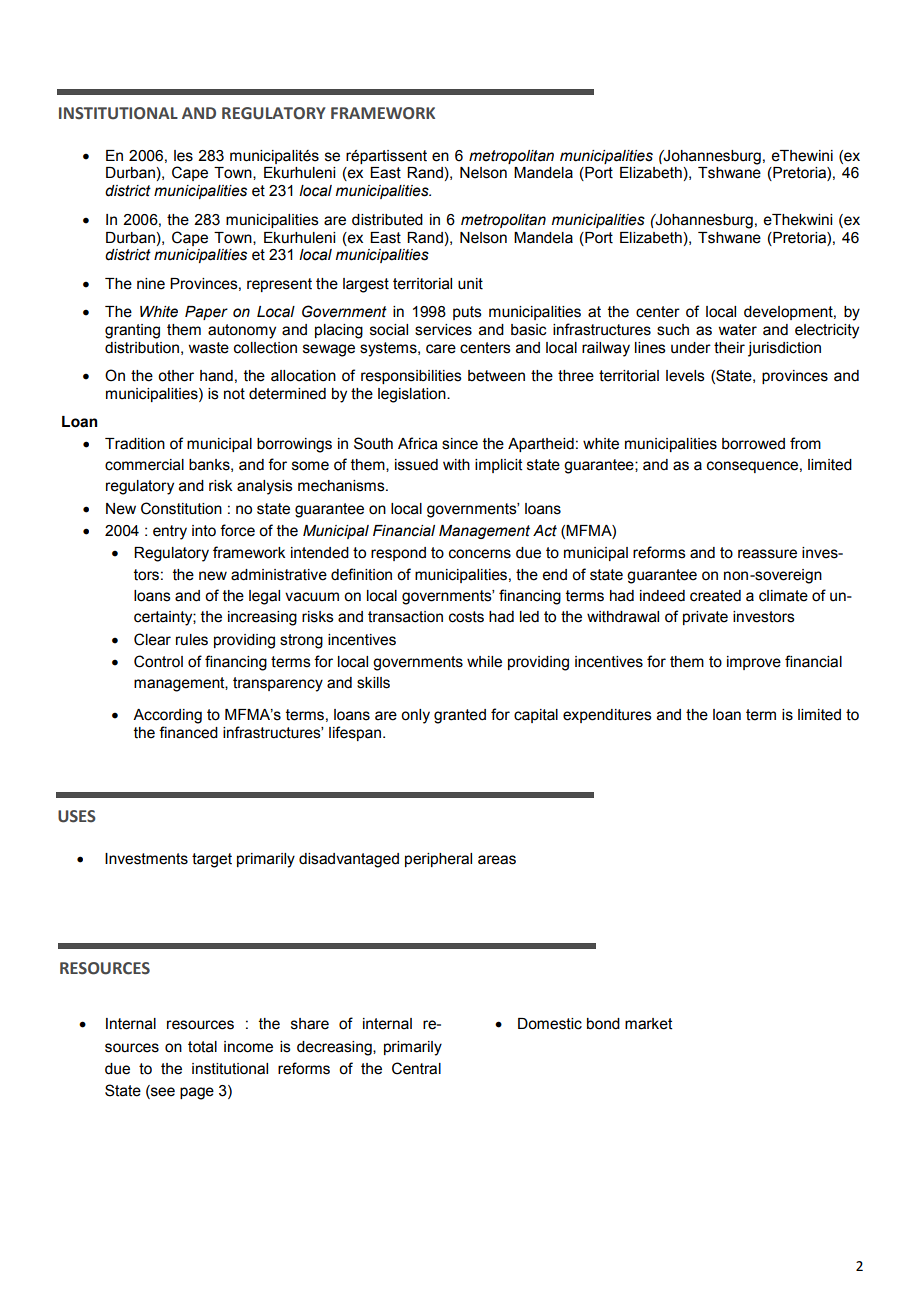  I want to click on commercial, so click(144, 465).
